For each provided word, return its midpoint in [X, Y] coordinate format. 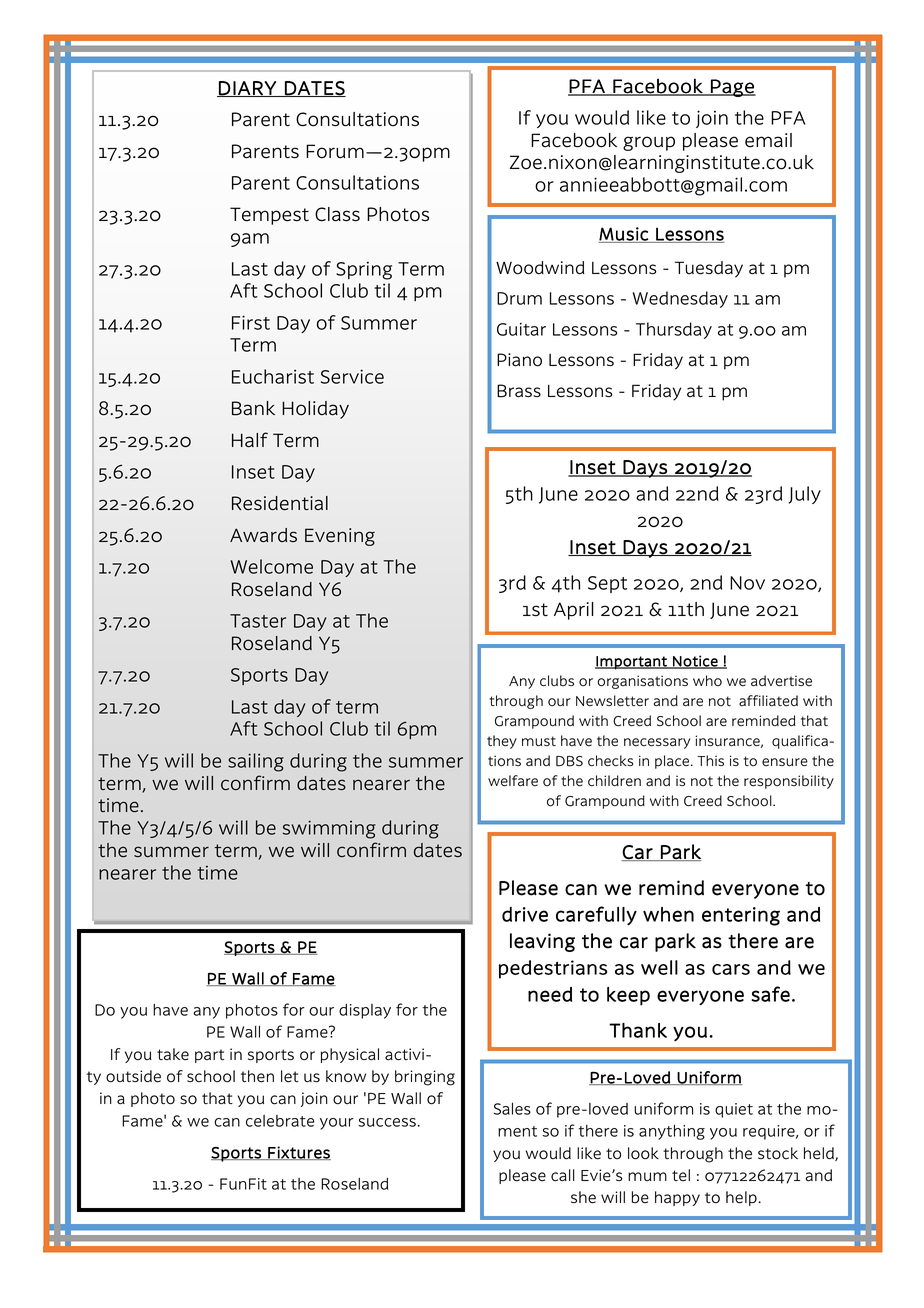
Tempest [269, 216]
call [563, 1175]
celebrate [280, 1121]
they [502, 742]
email [768, 140]
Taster [258, 621]
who [707, 681]
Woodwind [540, 268]
